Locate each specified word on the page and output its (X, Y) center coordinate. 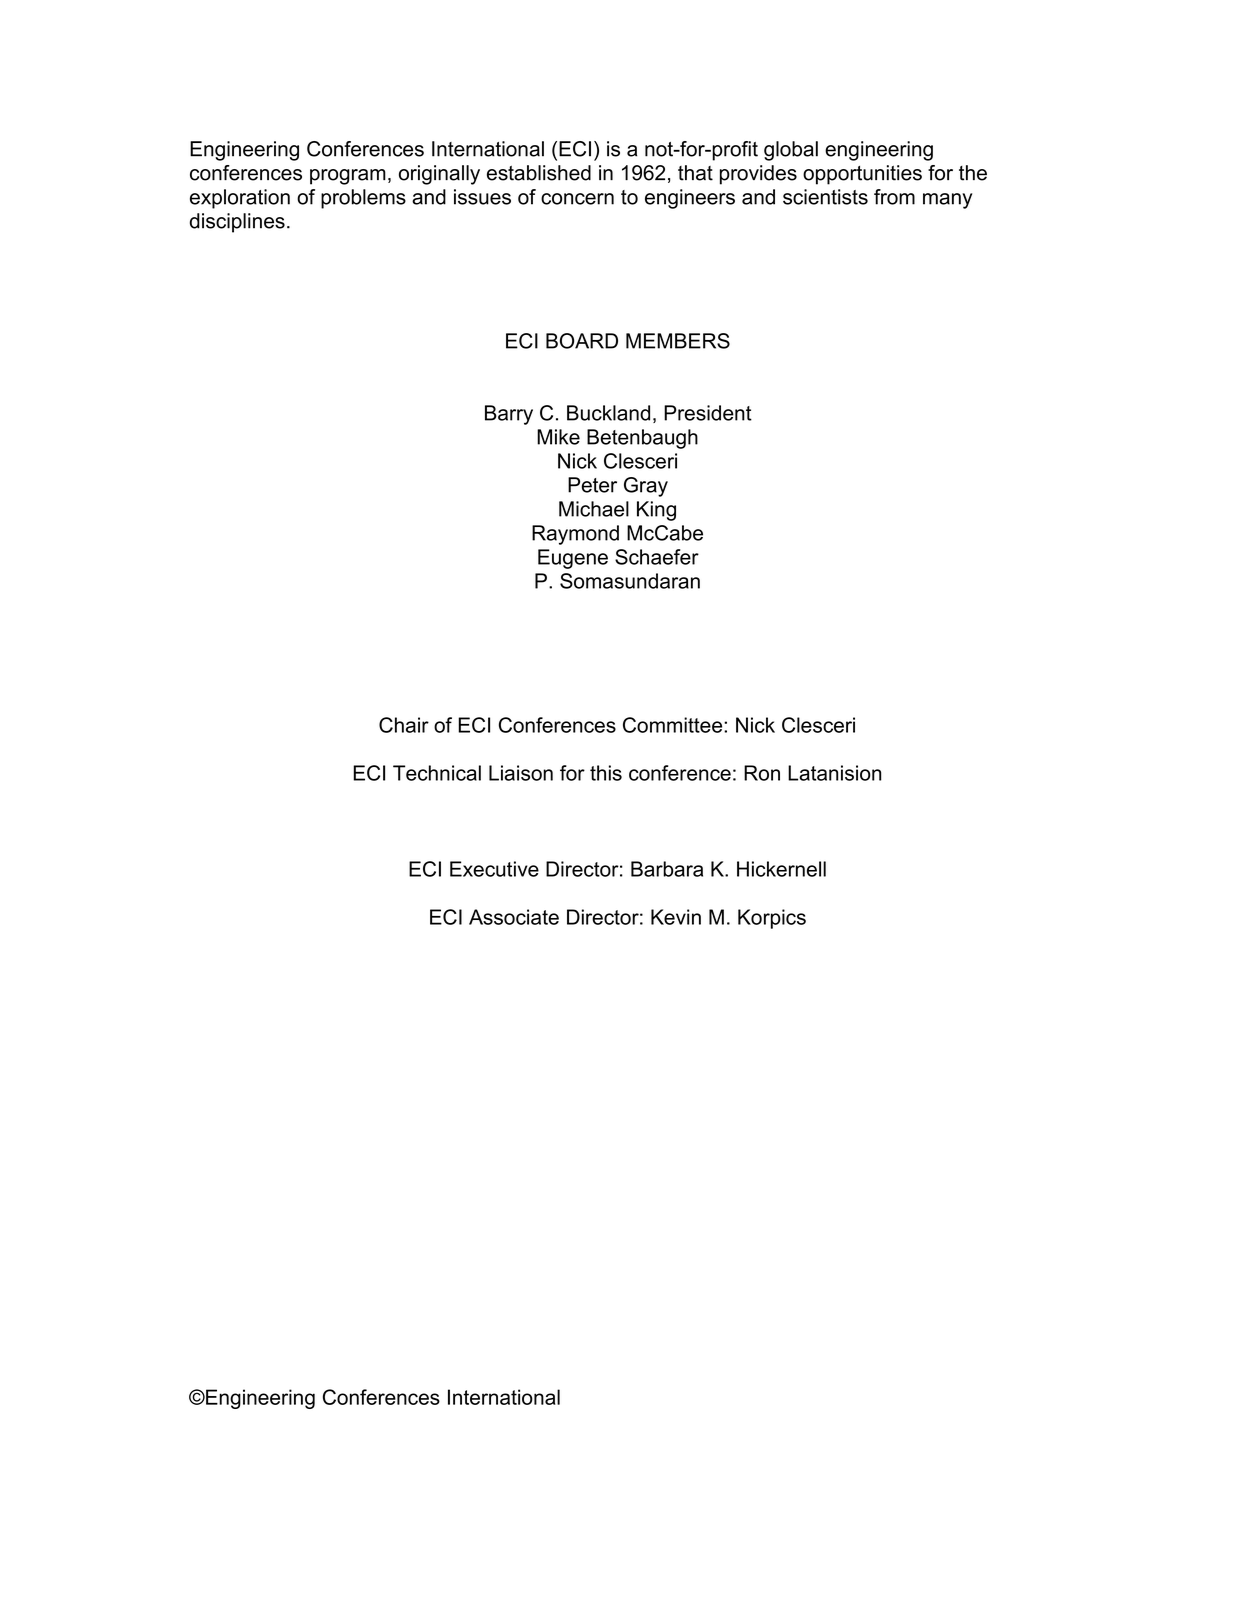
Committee (674, 725)
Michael (594, 509)
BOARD (582, 341)
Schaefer (657, 557)
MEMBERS (678, 341)
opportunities (862, 175)
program (348, 177)
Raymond (575, 535)
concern (577, 199)
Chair (404, 725)
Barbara (667, 869)
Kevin (676, 917)
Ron (762, 773)
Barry (509, 415)
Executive (494, 869)
